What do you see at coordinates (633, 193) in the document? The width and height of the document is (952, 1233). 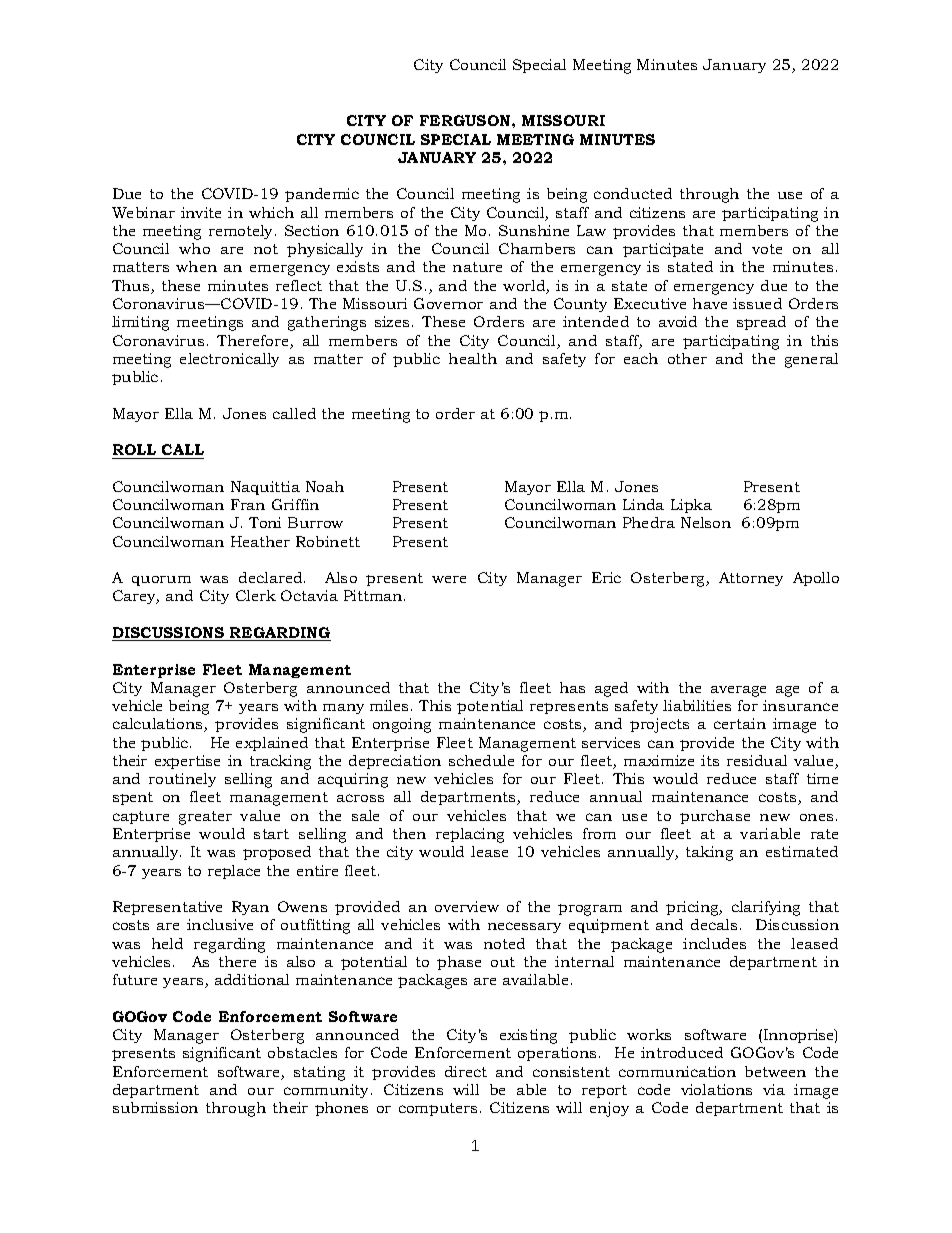 I see `conducted` at bounding box center [633, 193].
